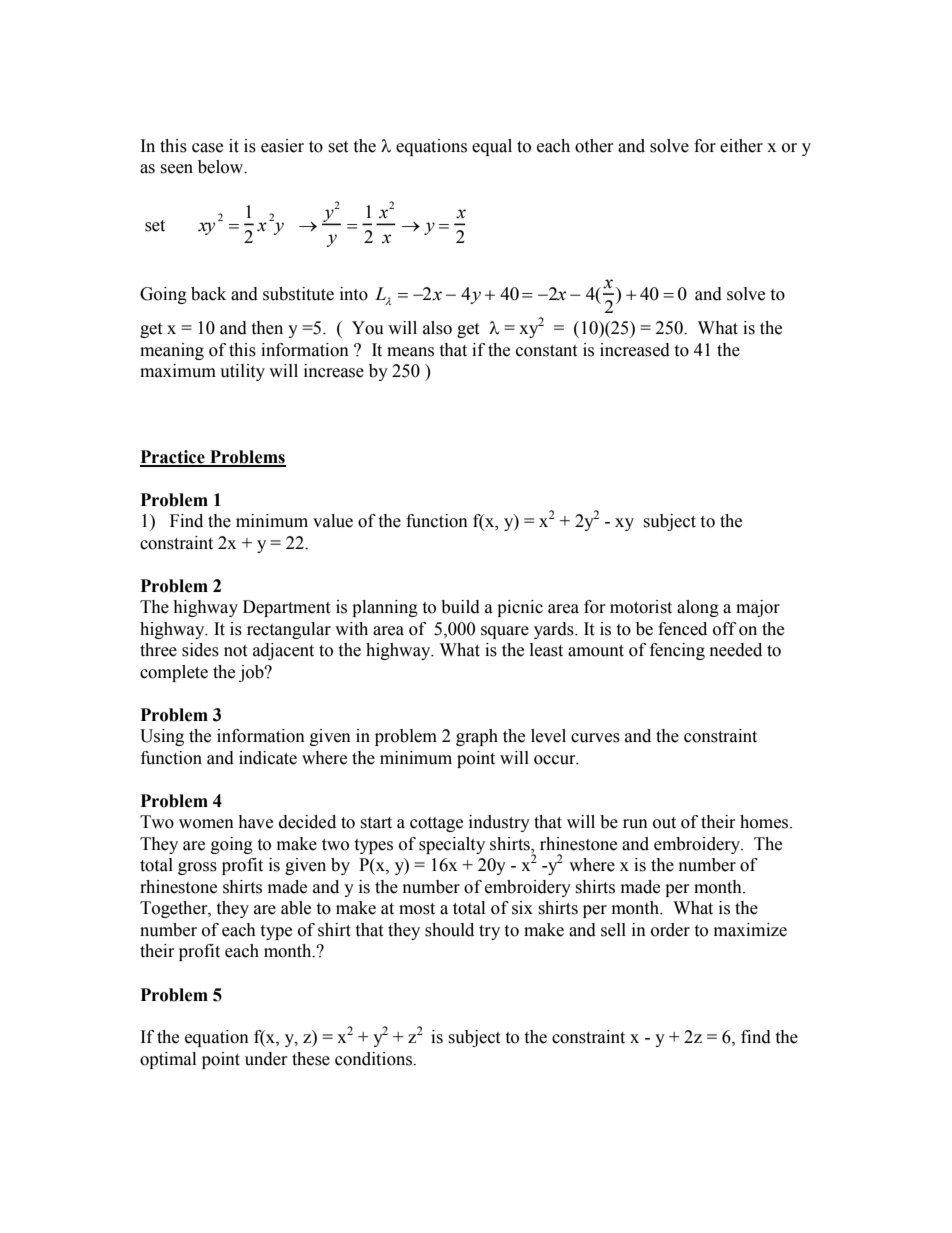  I want to click on order, so click(670, 930).
